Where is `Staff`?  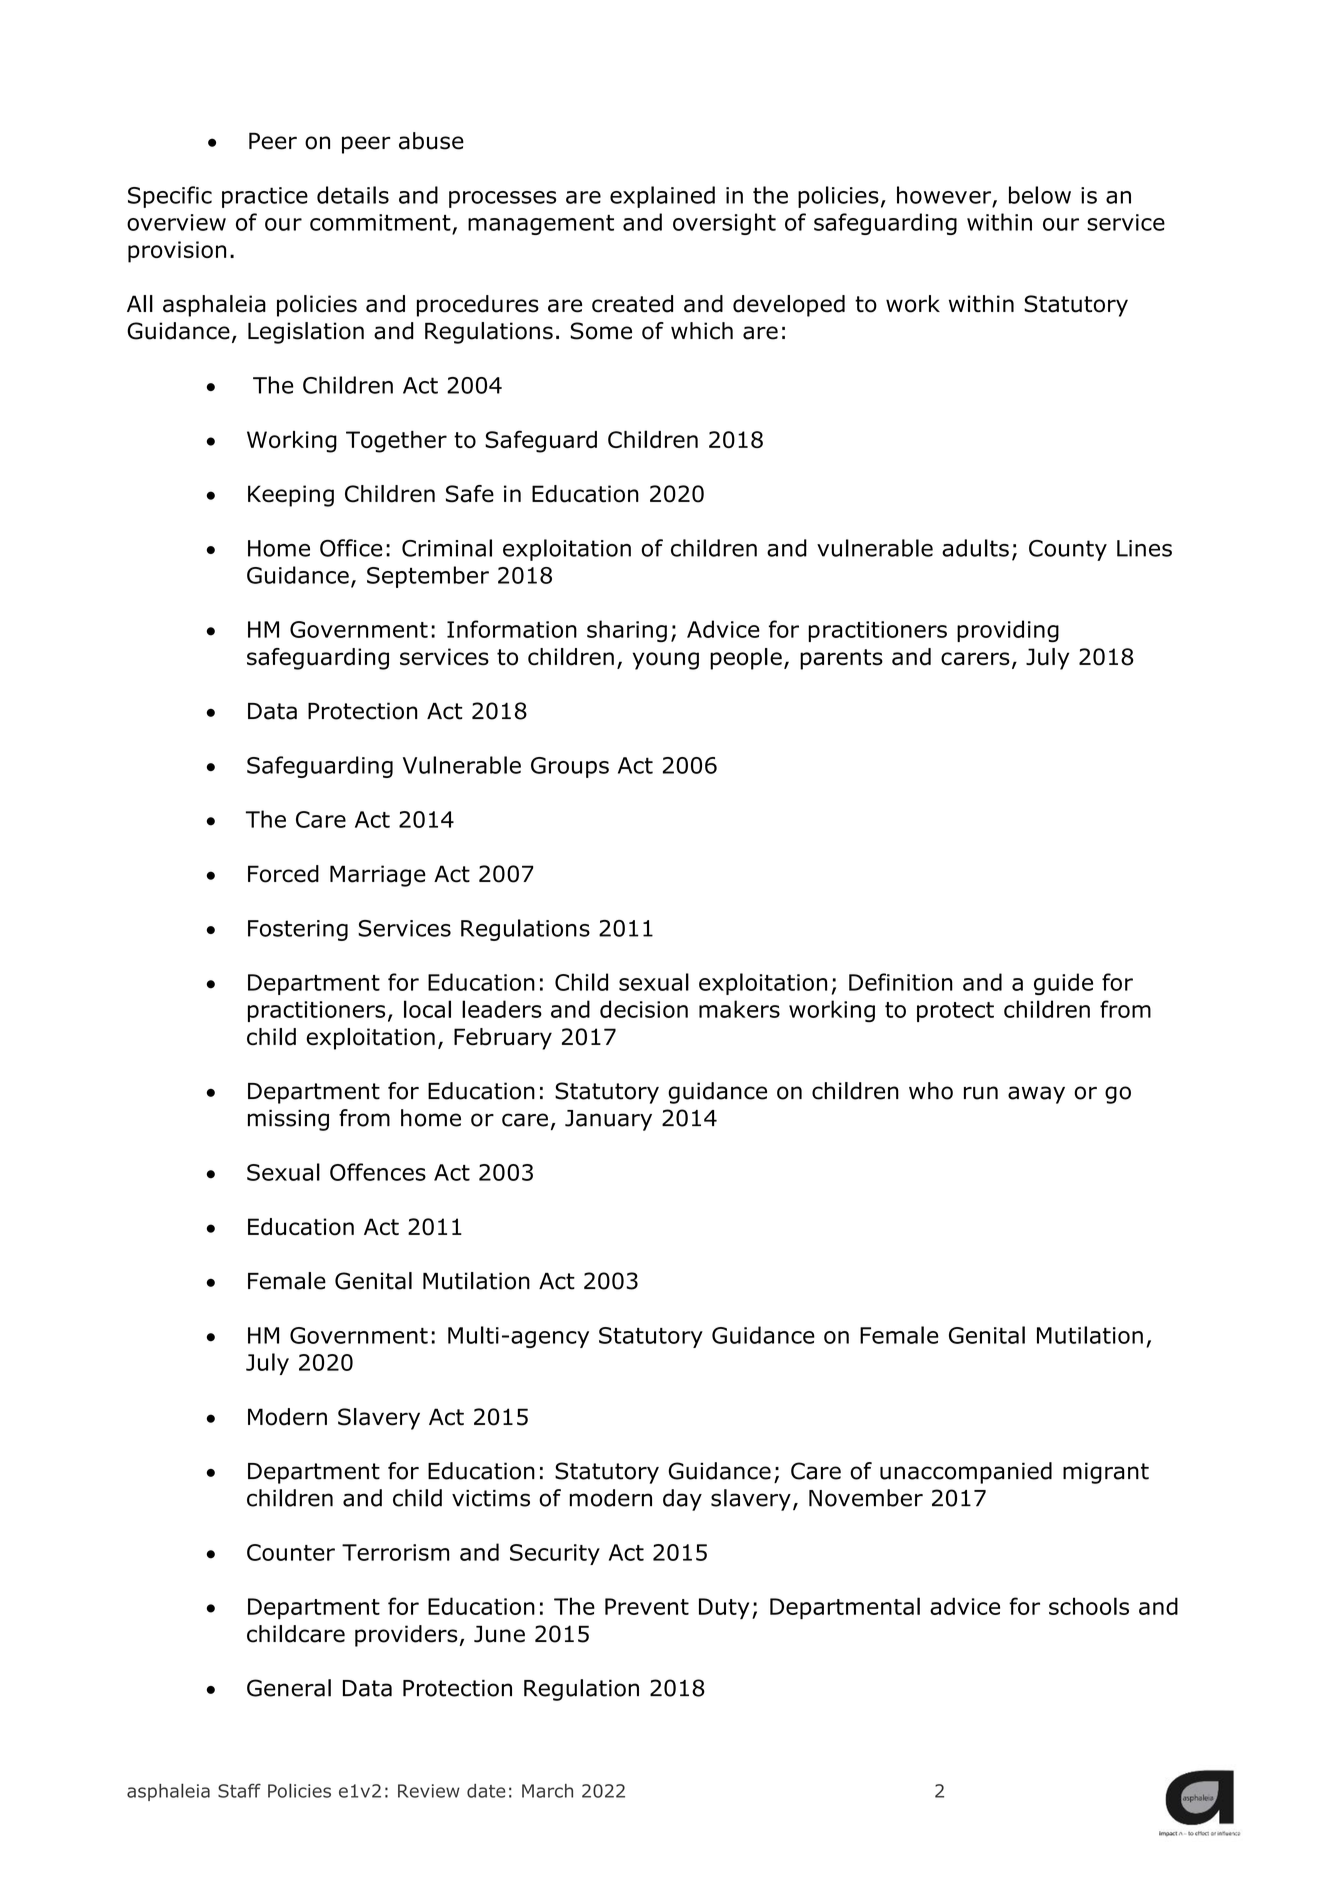 Staff is located at coordinates (239, 1790).
